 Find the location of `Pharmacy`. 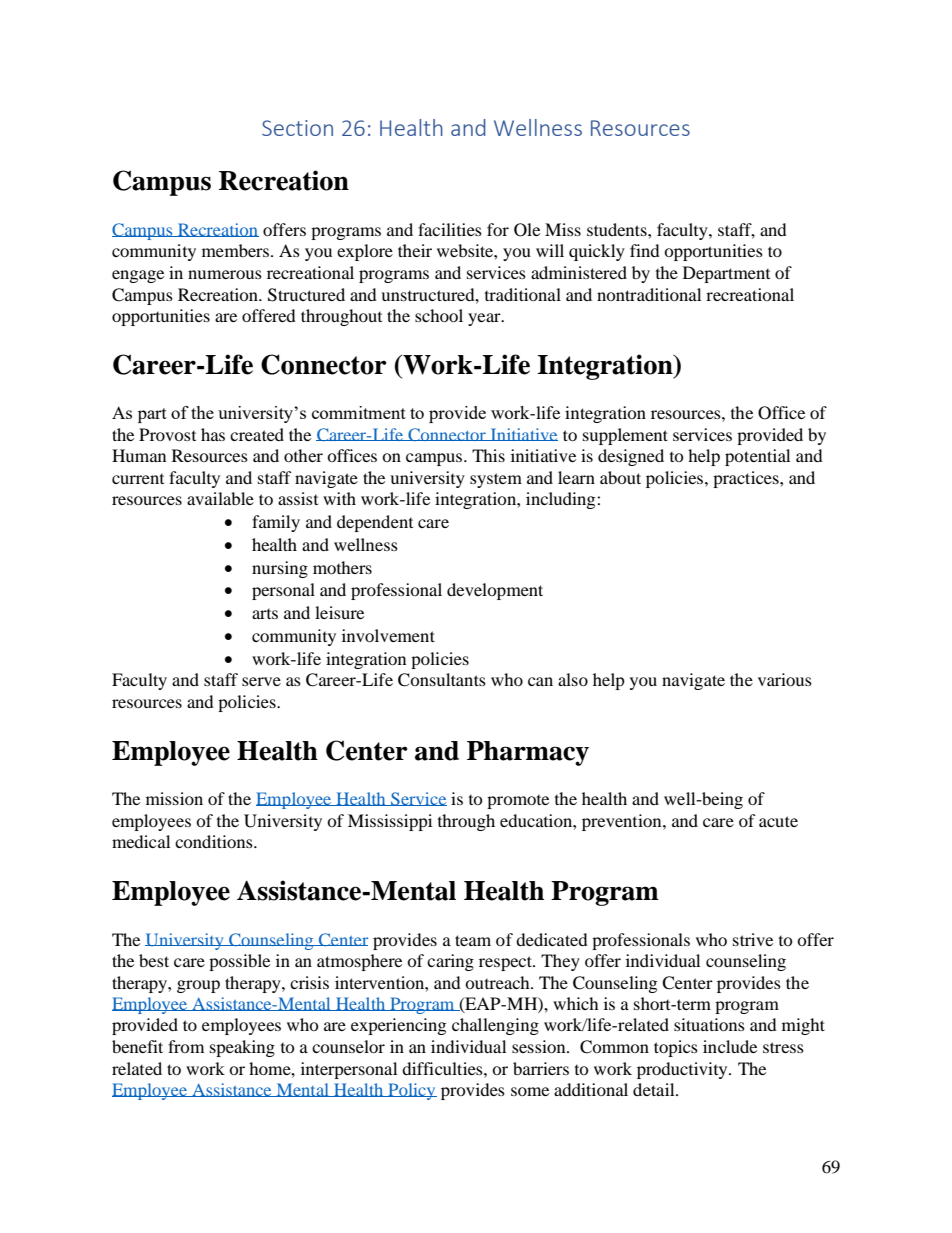

Pharmacy is located at coordinates (528, 753).
